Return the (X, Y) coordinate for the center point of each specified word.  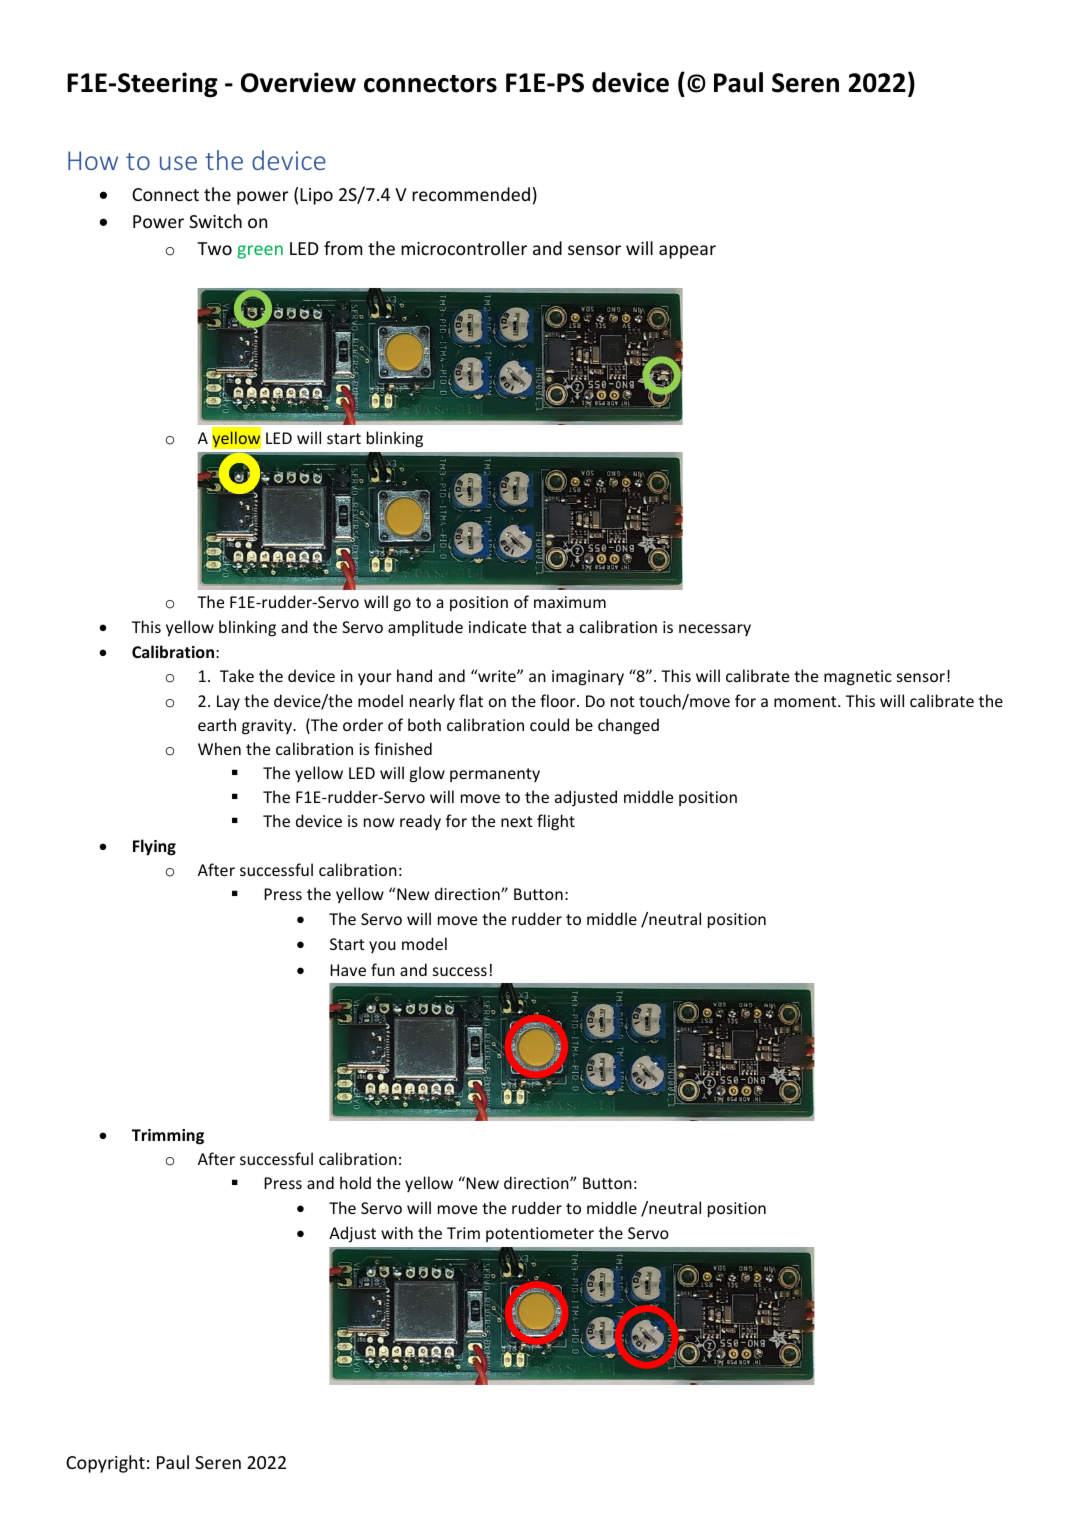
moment (806, 701)
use (178, 163)
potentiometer (540, 1234)
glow (427, 774)
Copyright (105, 1464)
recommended (471, 194)
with (397, 1232)
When (219, 748)
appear (687, 252)
